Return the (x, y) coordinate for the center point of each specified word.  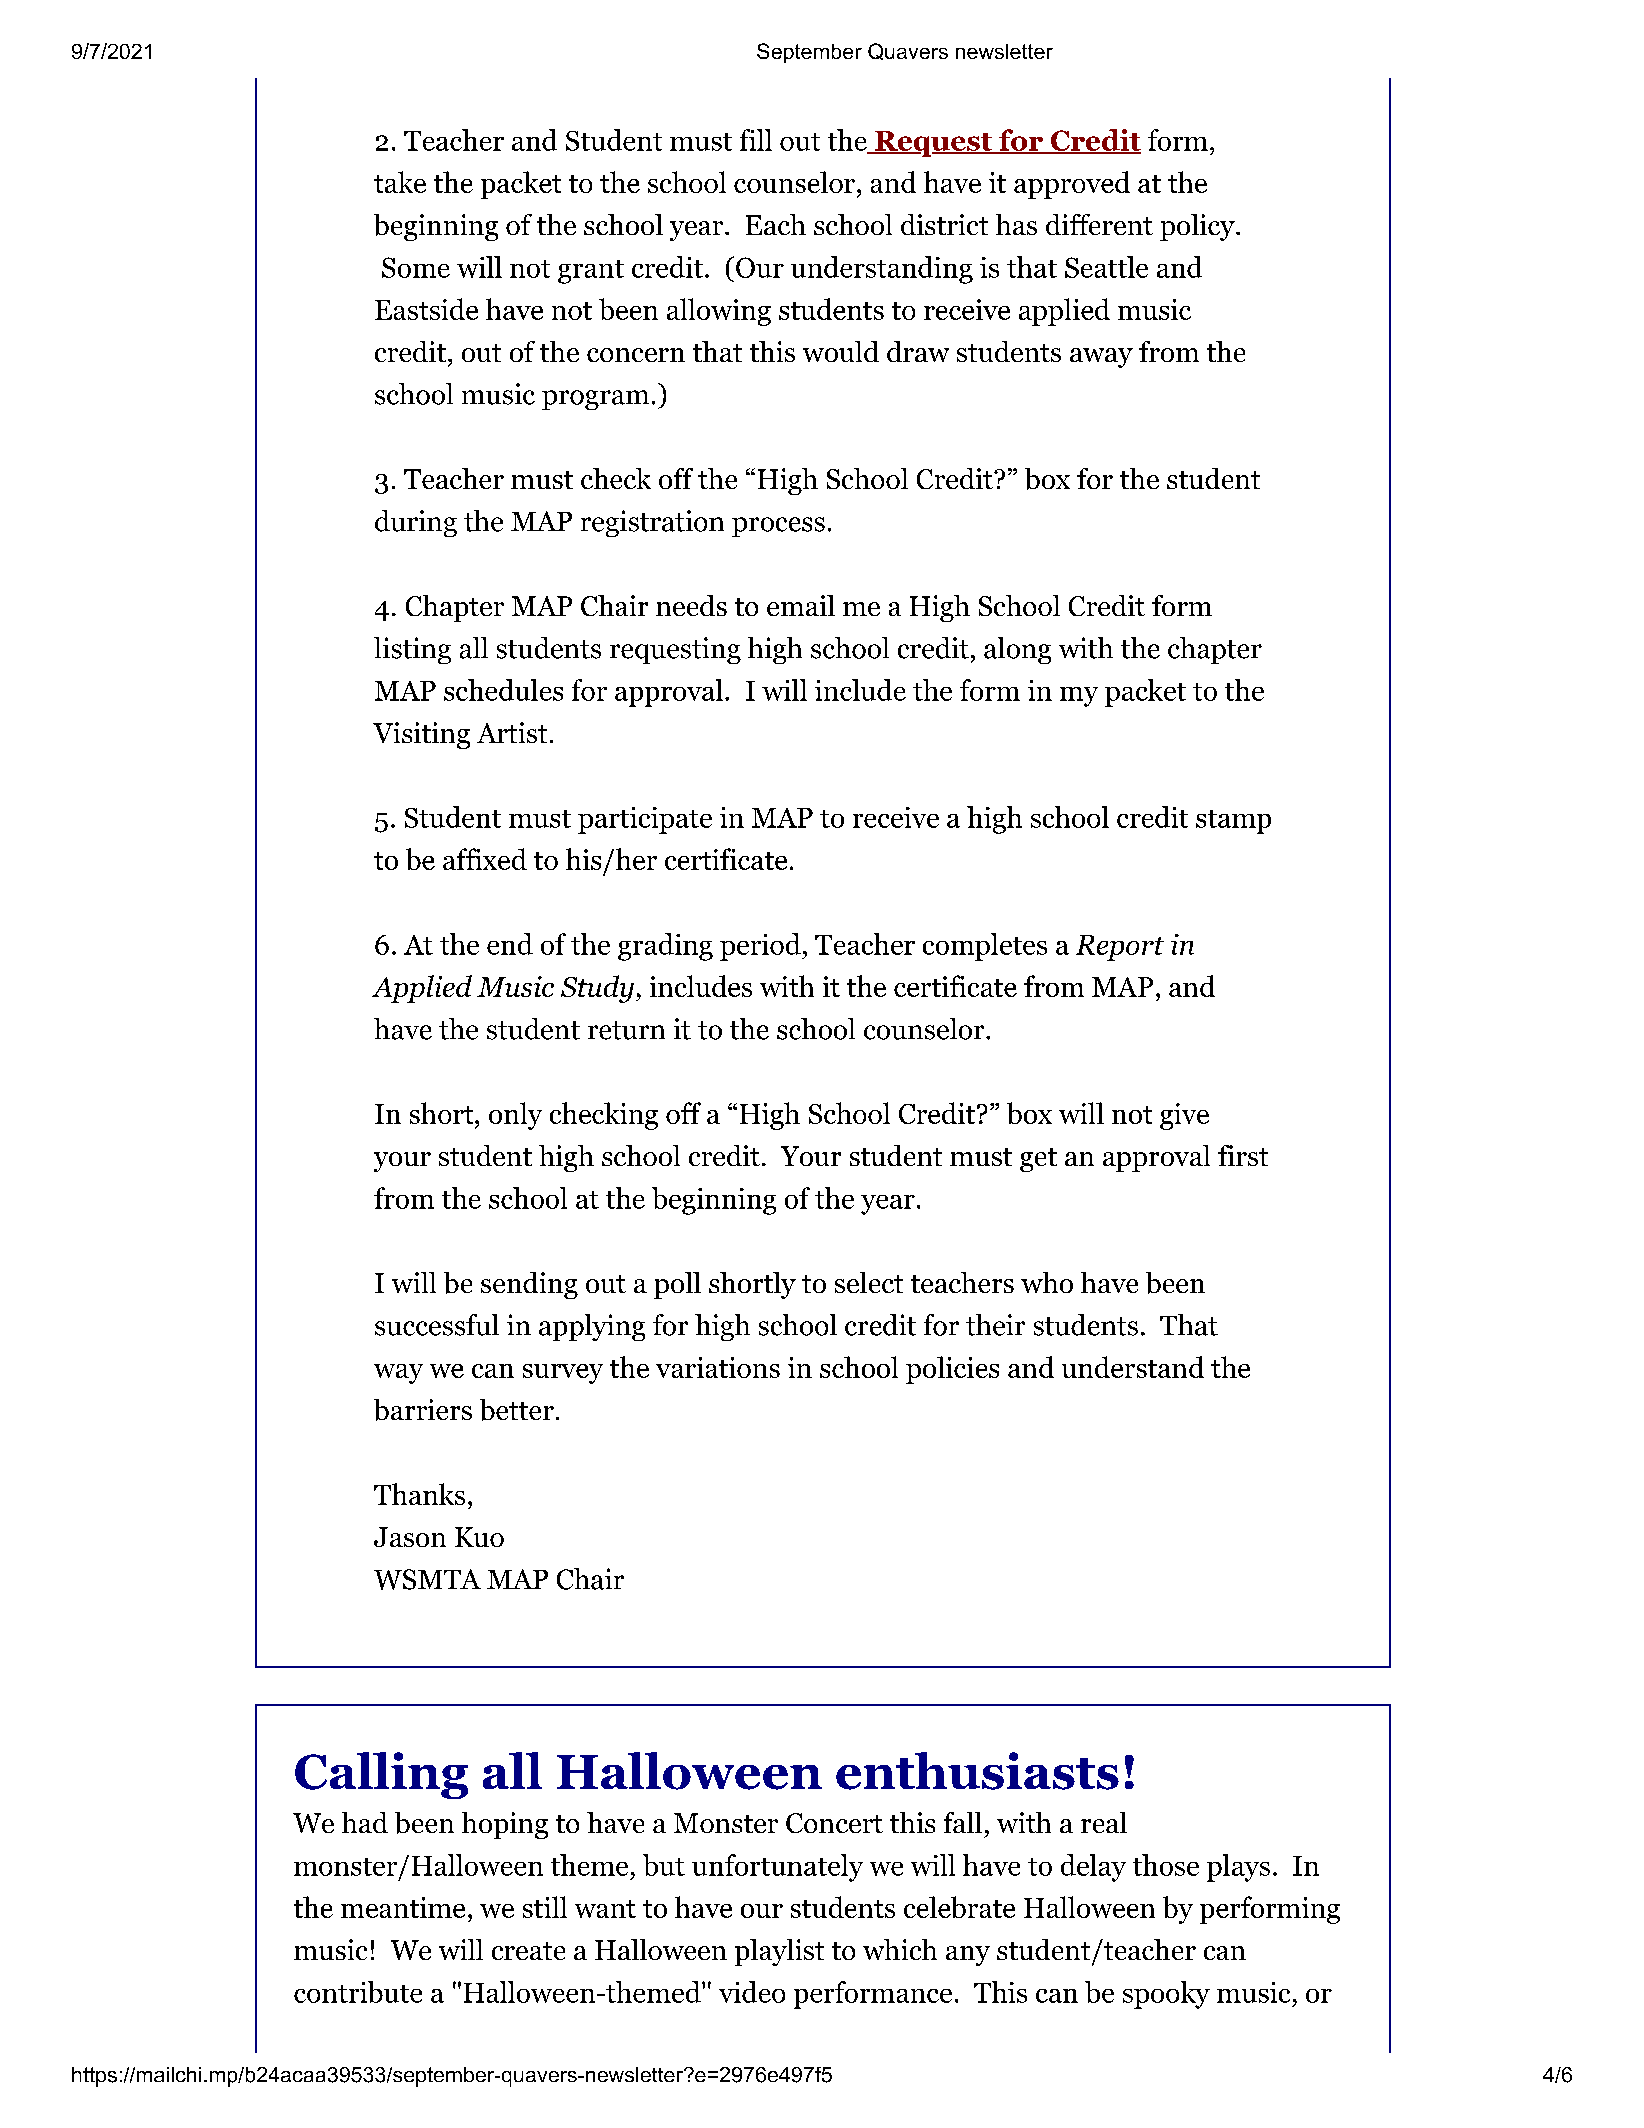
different (1099, 224)
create (528, 1951)
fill (756, 140)
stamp (1233, 822)
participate (645, 820)
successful (437, 1325)
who (1047, 1282)
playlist (779, 1952)
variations (718, 1367)
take (400, 182)
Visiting (421, 735)
